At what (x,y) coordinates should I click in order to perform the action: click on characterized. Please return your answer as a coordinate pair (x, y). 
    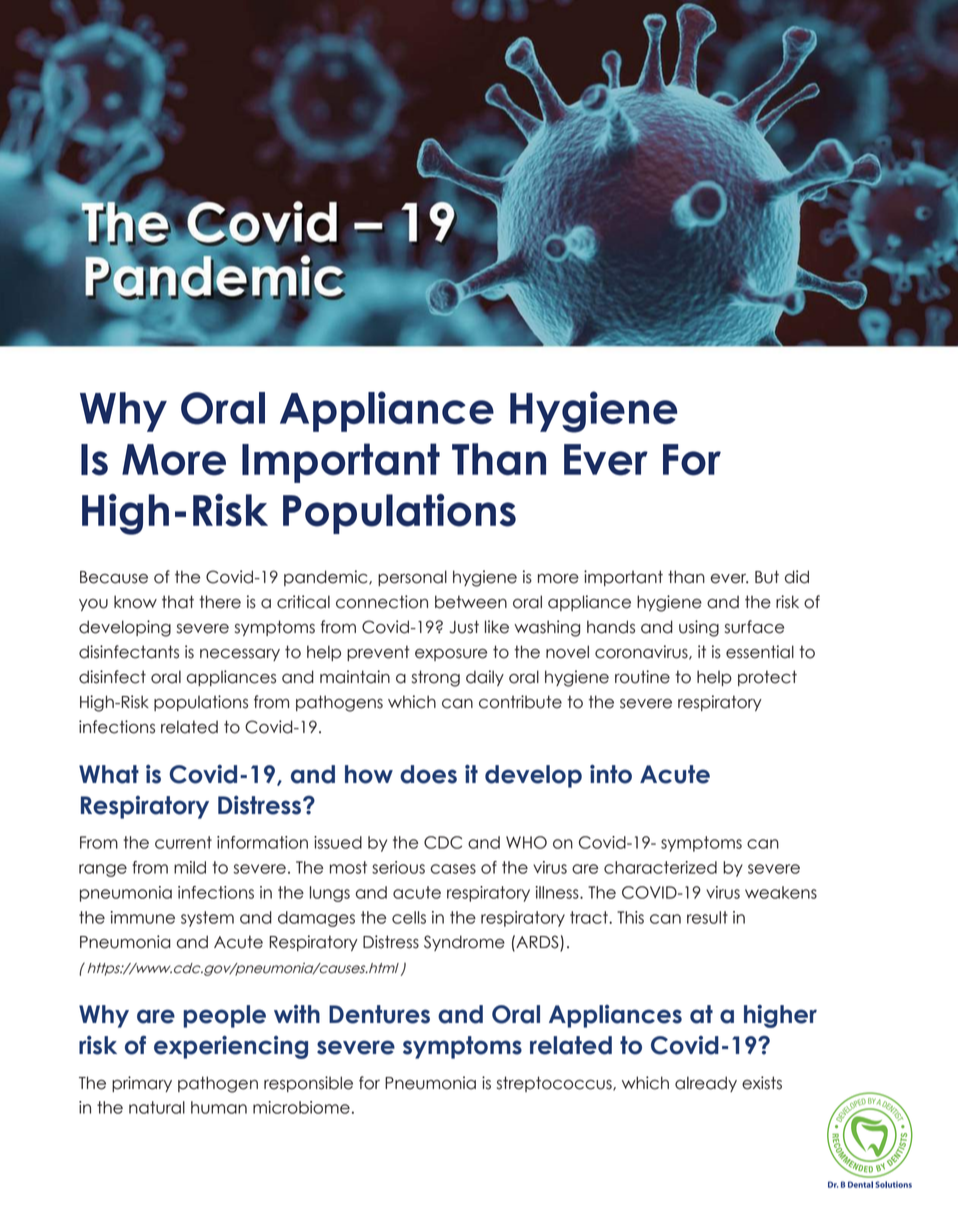
    Looking at the image, I should click on (660, 867).
